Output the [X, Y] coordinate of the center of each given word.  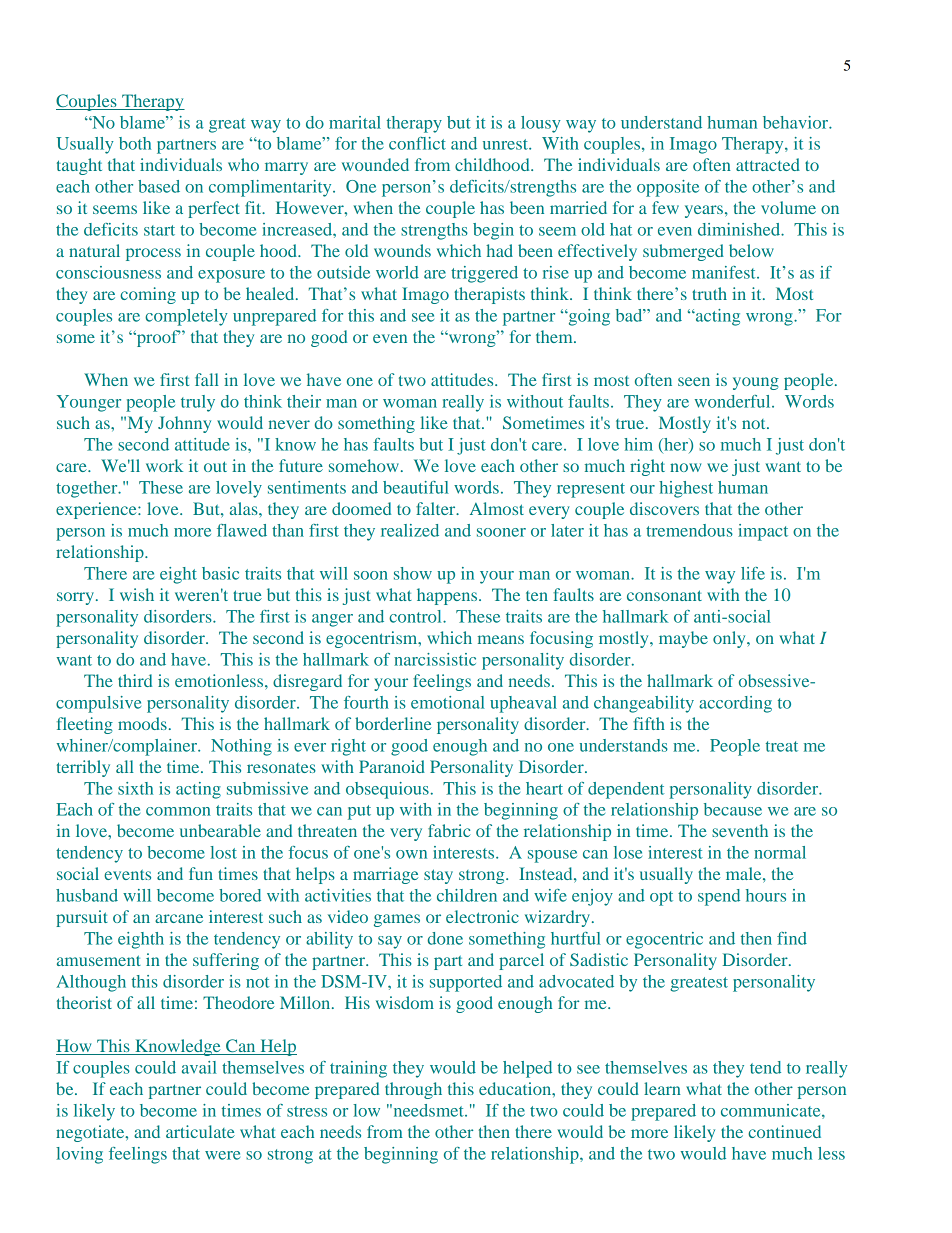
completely [186, 317]
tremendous [689, 530]
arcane [179, 918]
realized [410, 530]
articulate [200, 1131]
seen [694, 381]
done [445, 938]
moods [142, 723]
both [135, 143]
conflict [417, 143]
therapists [489, 295]
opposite [668, 188]
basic [220, 573]
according [735, 704]
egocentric [664, 940]
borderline [393, 723]
